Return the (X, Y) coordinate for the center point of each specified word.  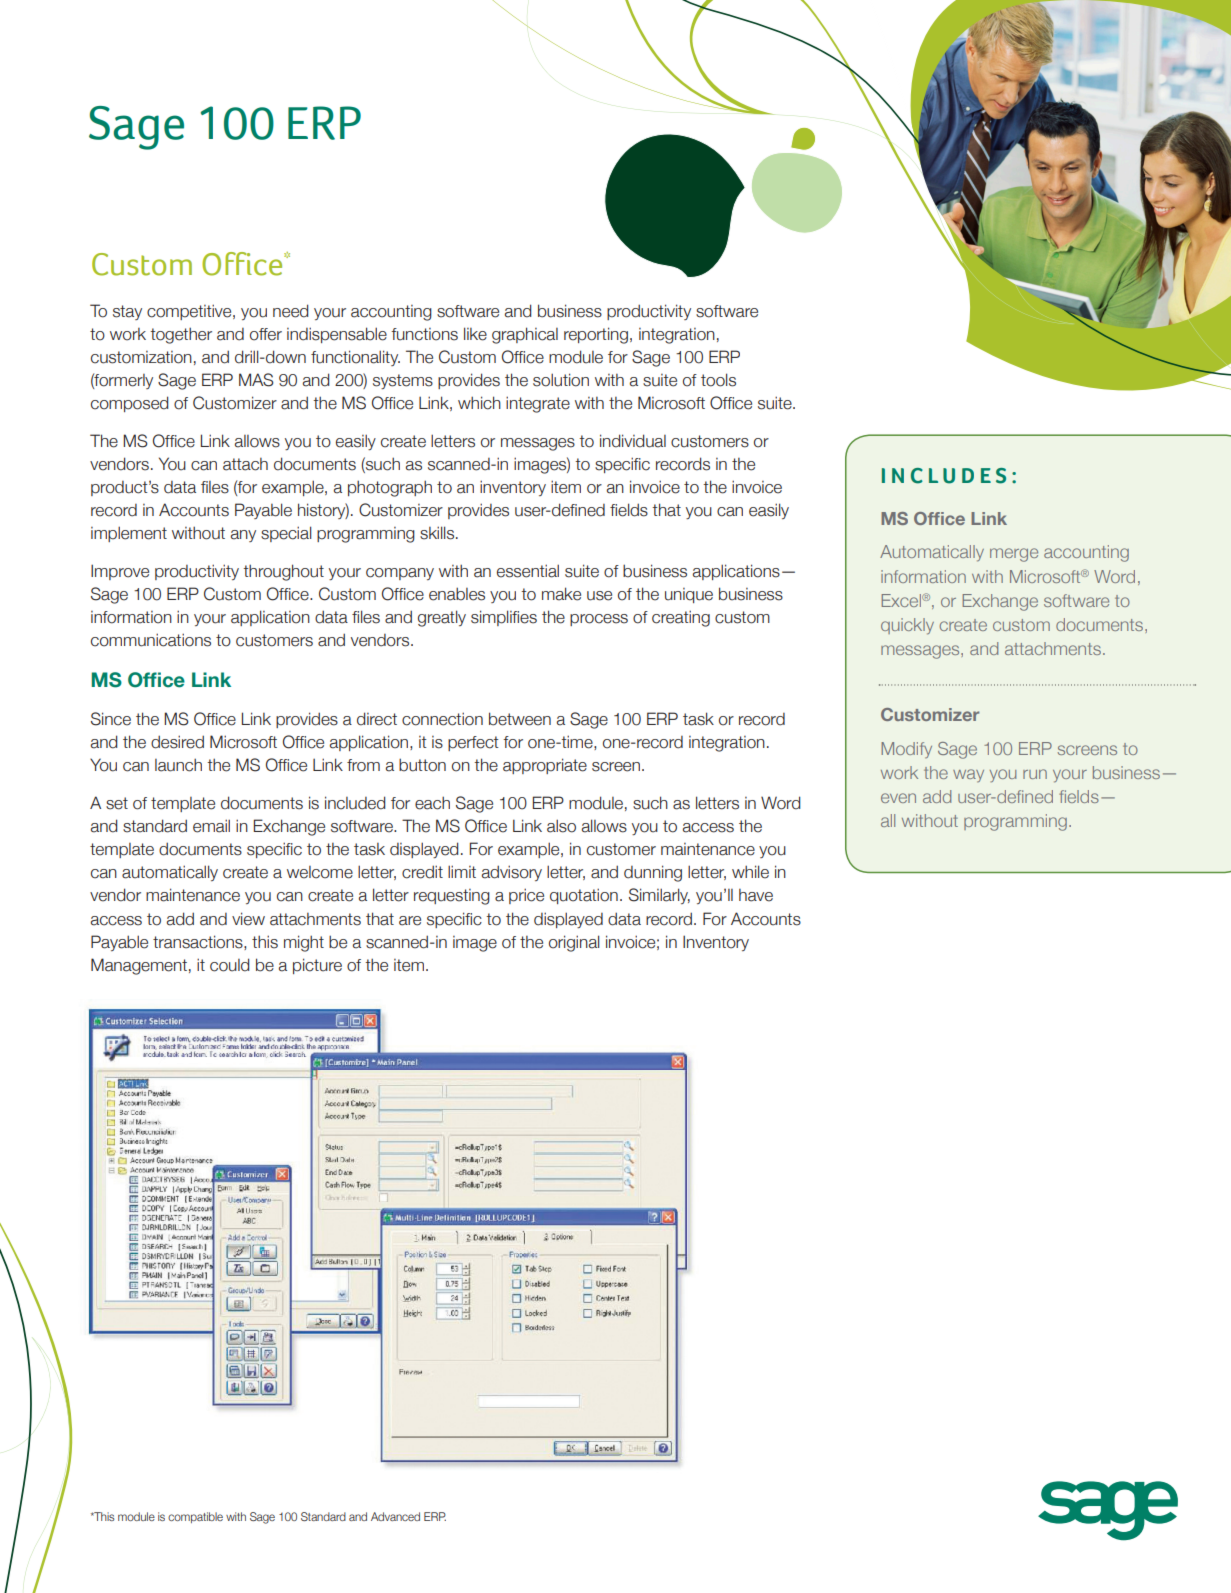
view (248, 919)
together (181, 335)
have (756, 895)
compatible (195, 1517)
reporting (596, 335)
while (750, 872)
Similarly (659, 896)
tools (718, 380)
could (230, 965)
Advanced (395, 1516)
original (574, 943)
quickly (907, 626)
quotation (584, 896)
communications (151, 640)
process (599, 620)
